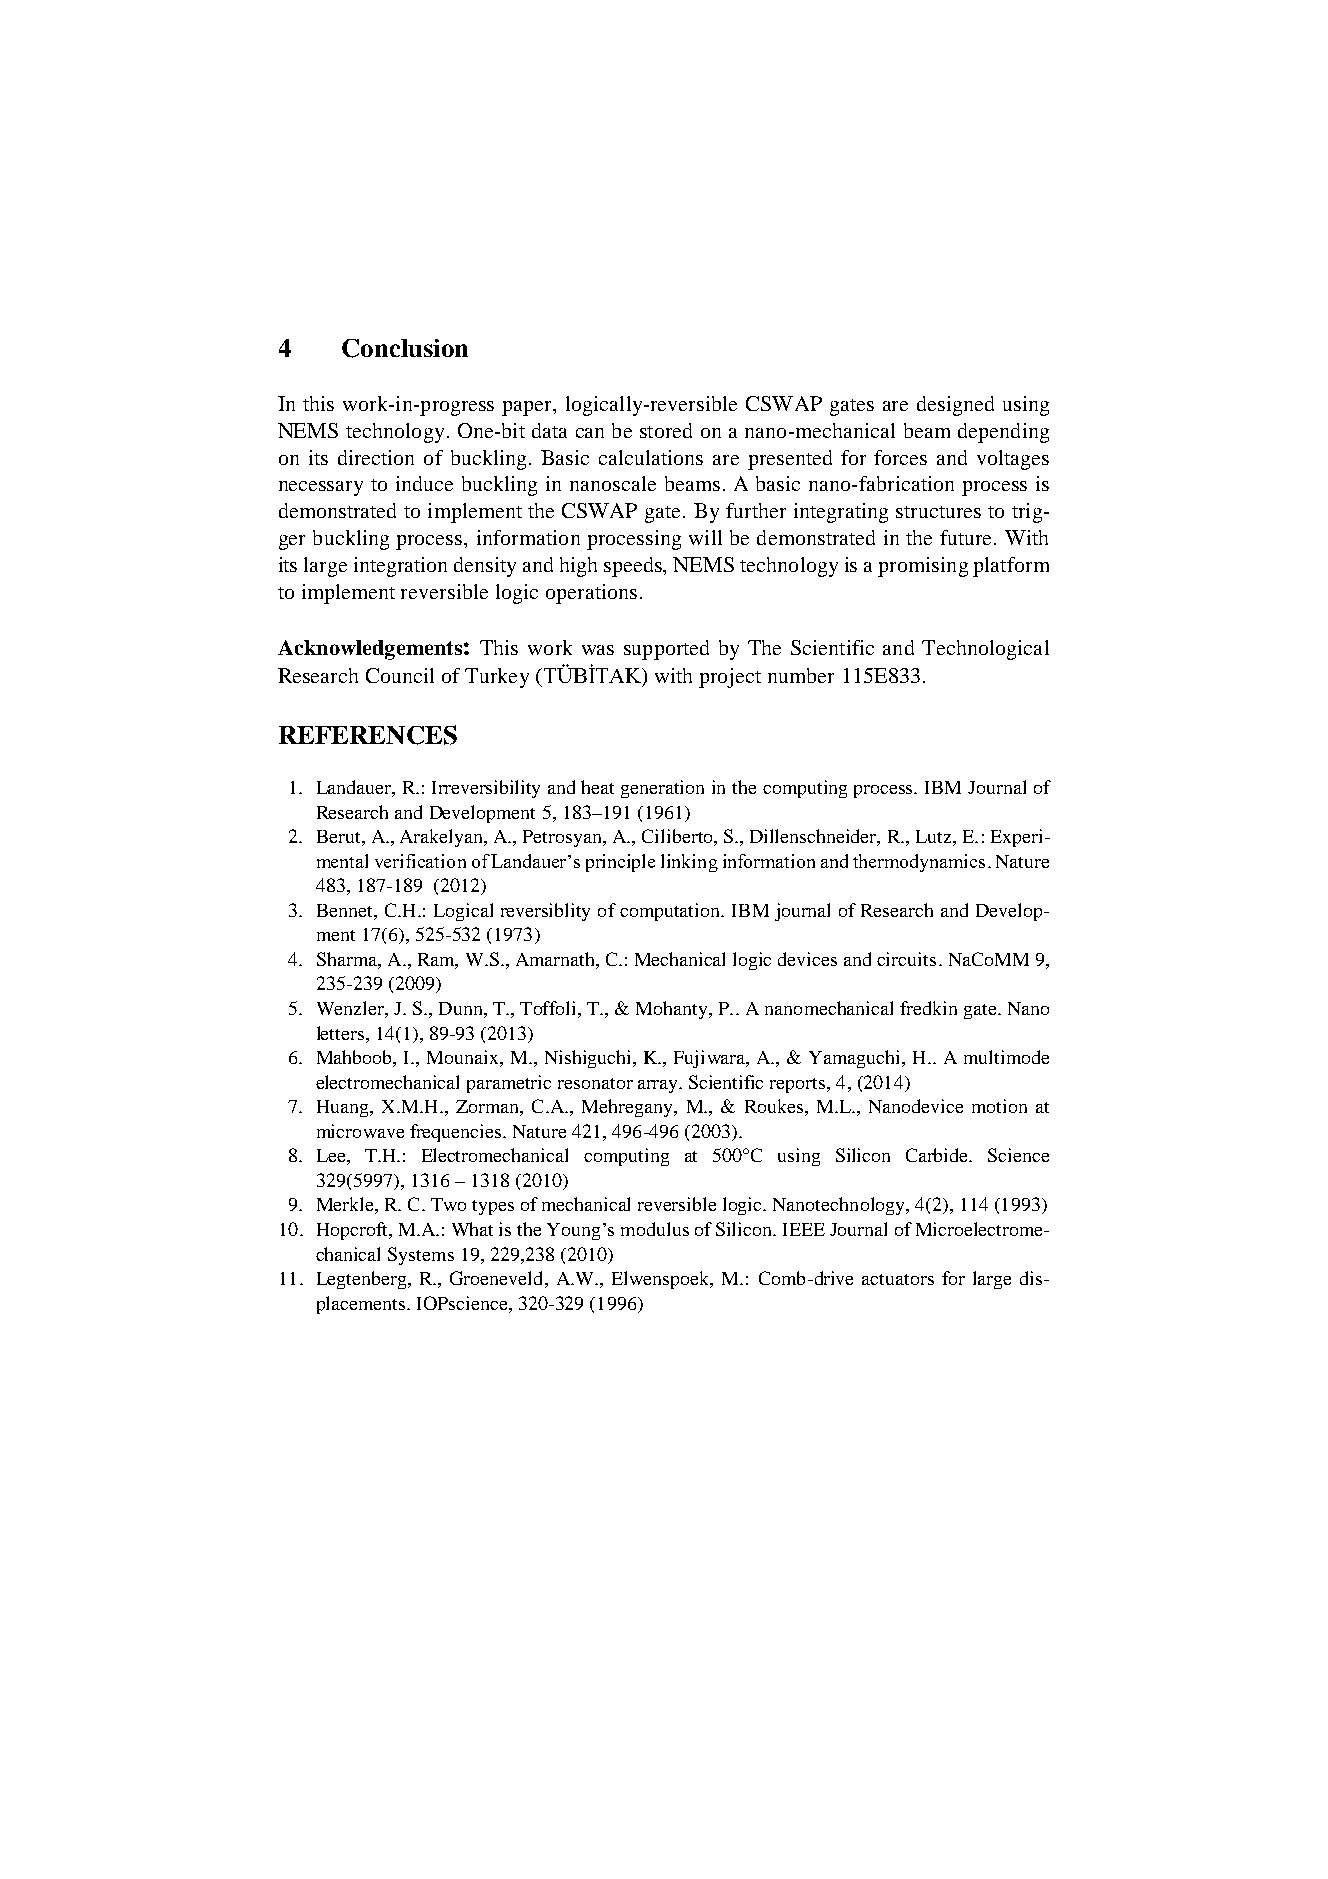 This screenshot has width=1328, height=1879. Describe the element at coordinates (666, 430) in the screenshot. I see `stored` at that location.
